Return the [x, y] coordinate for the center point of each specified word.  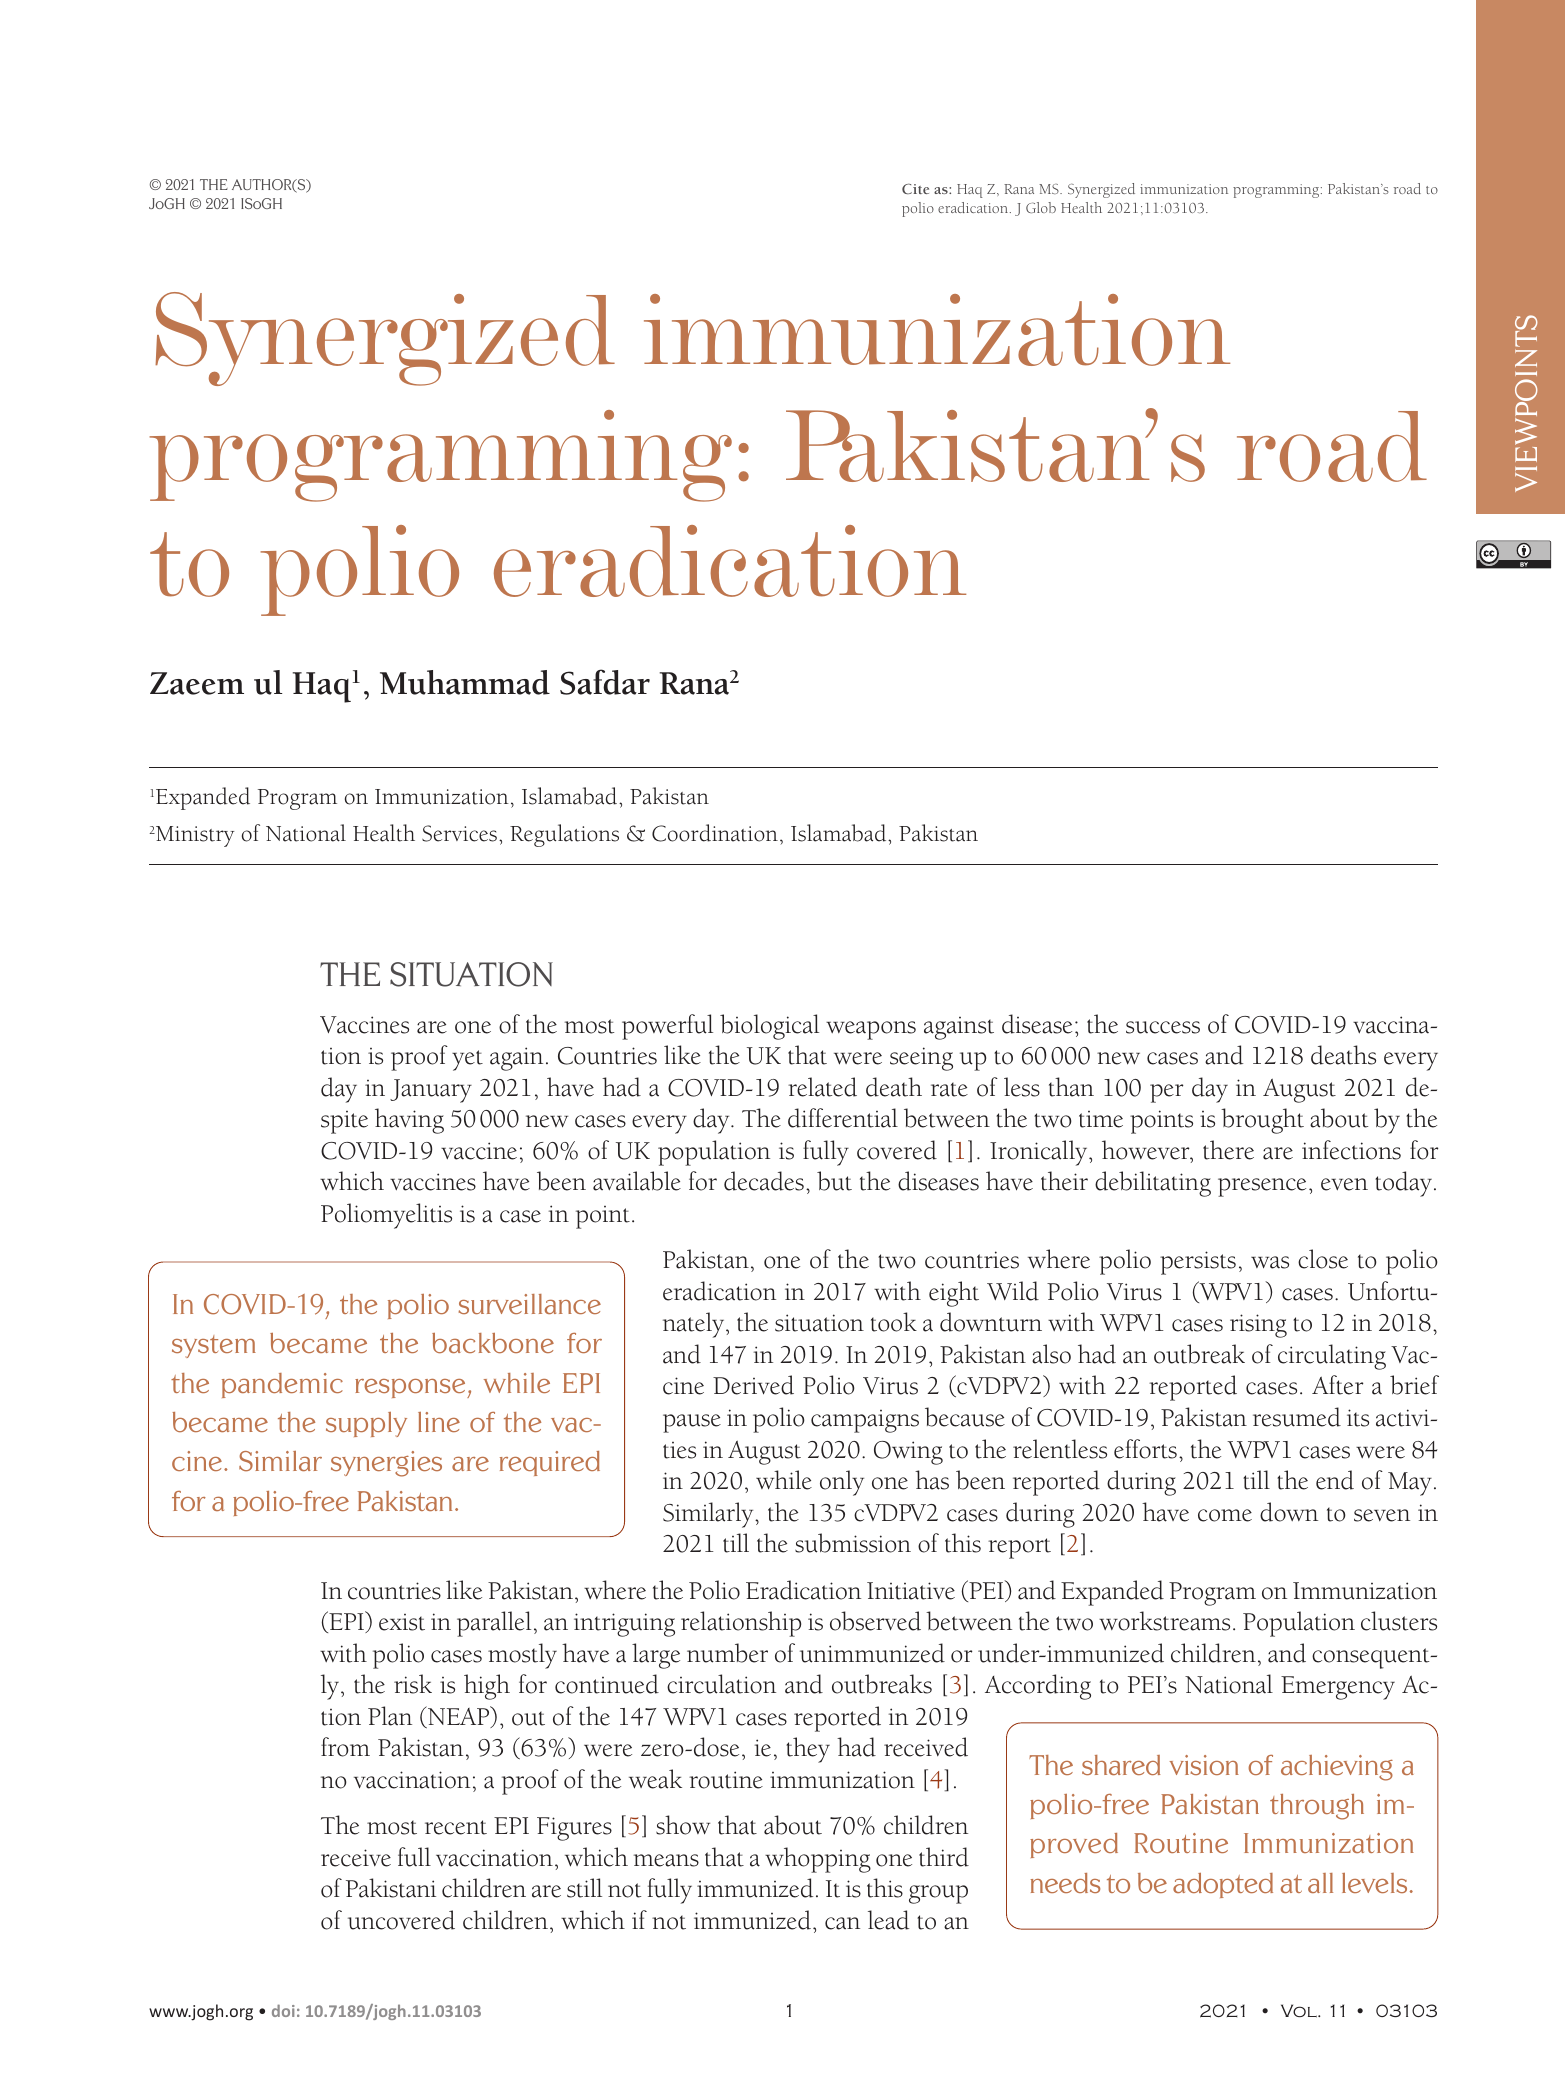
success [1163, 1027]
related [822, 1087]
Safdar [605, 682]
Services [461, 833]
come [1225, 1515]
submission [853, 1543]
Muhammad [465, 682]
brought [1262, 1121]
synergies [386, 1464]
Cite [915, 189]
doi [283, 2010]
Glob [1041, 207]
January [431, 1091]
